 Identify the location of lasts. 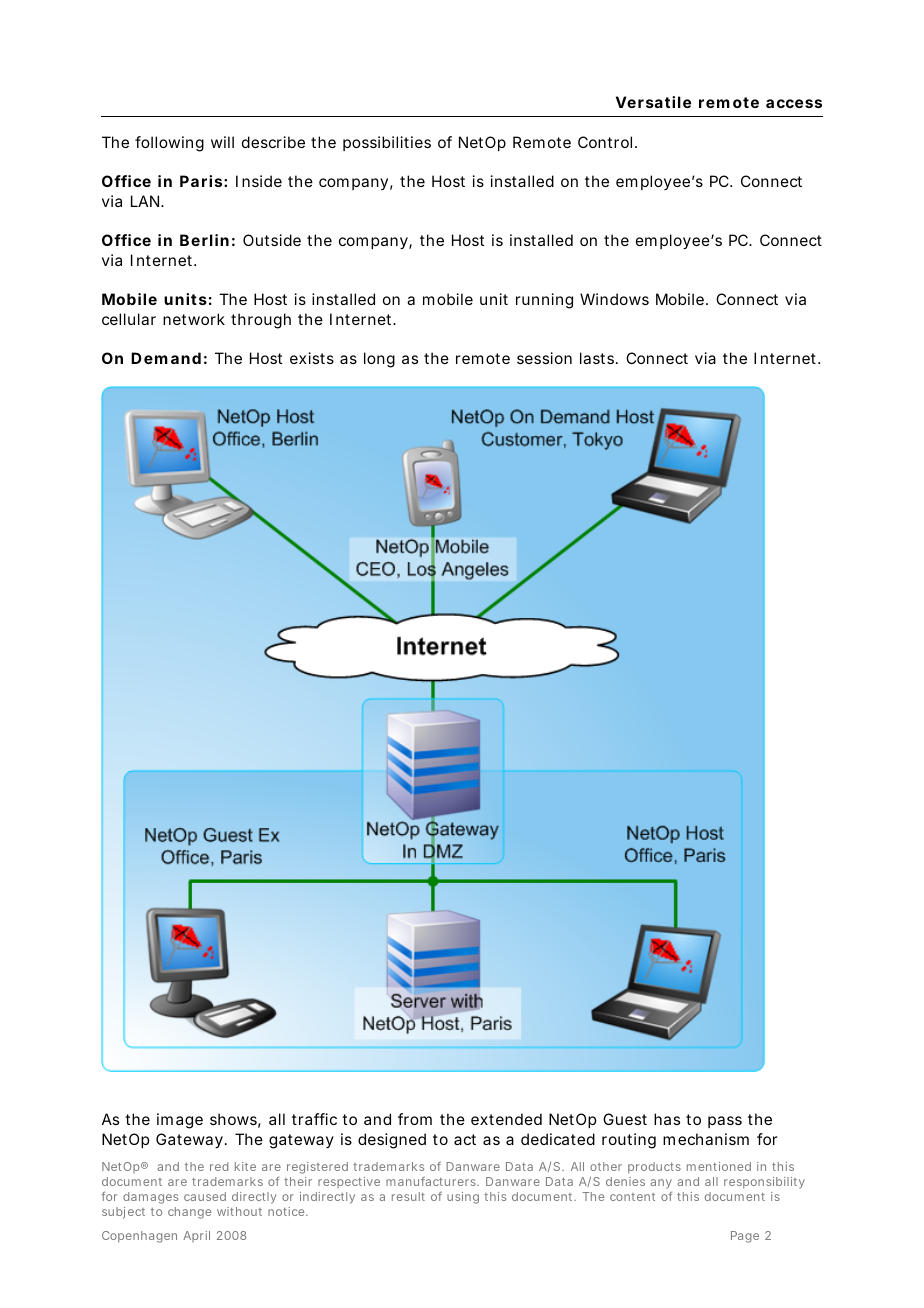
(597, 358).
